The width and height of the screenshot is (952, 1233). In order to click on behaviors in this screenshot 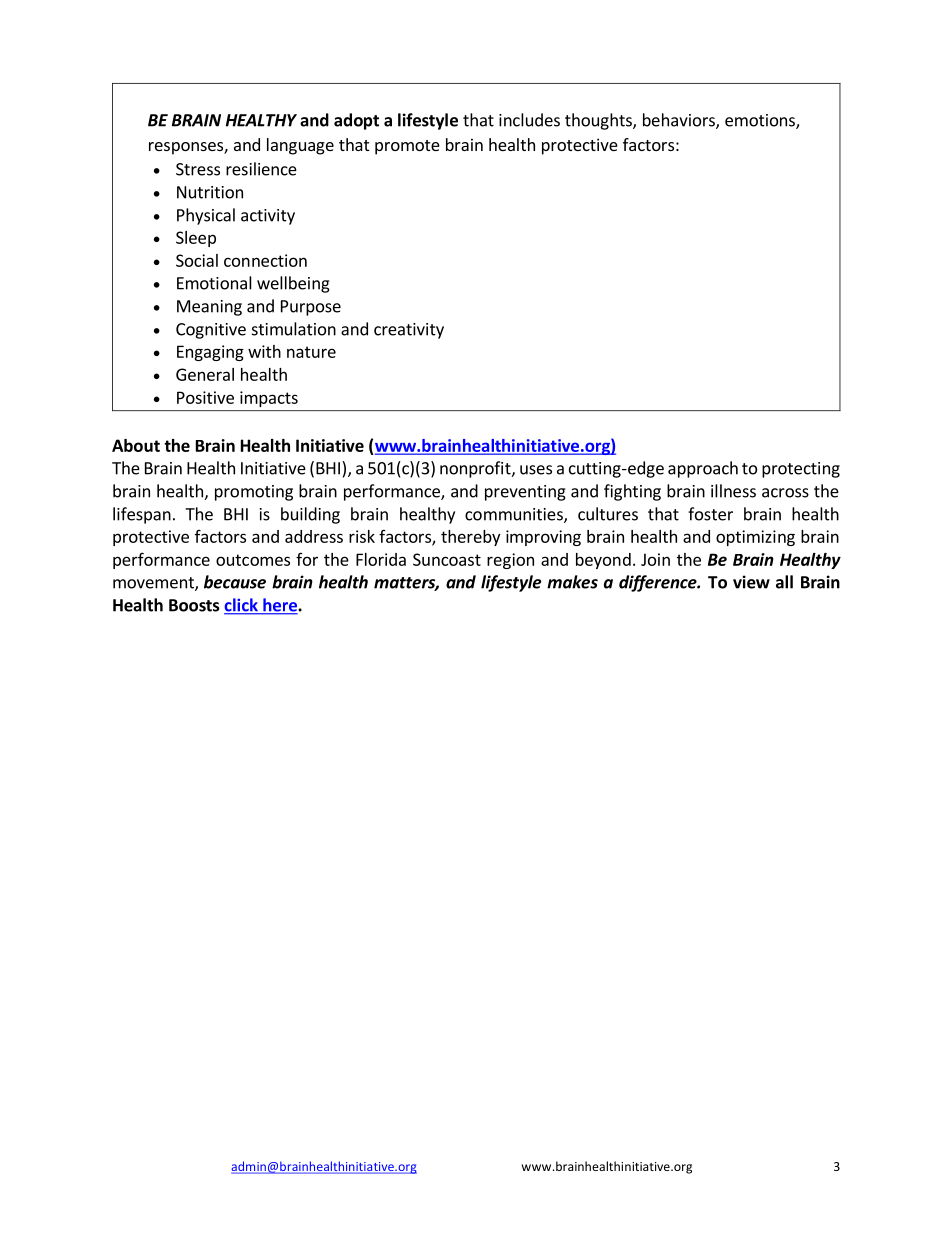, I will do `click(680, 121)`.
